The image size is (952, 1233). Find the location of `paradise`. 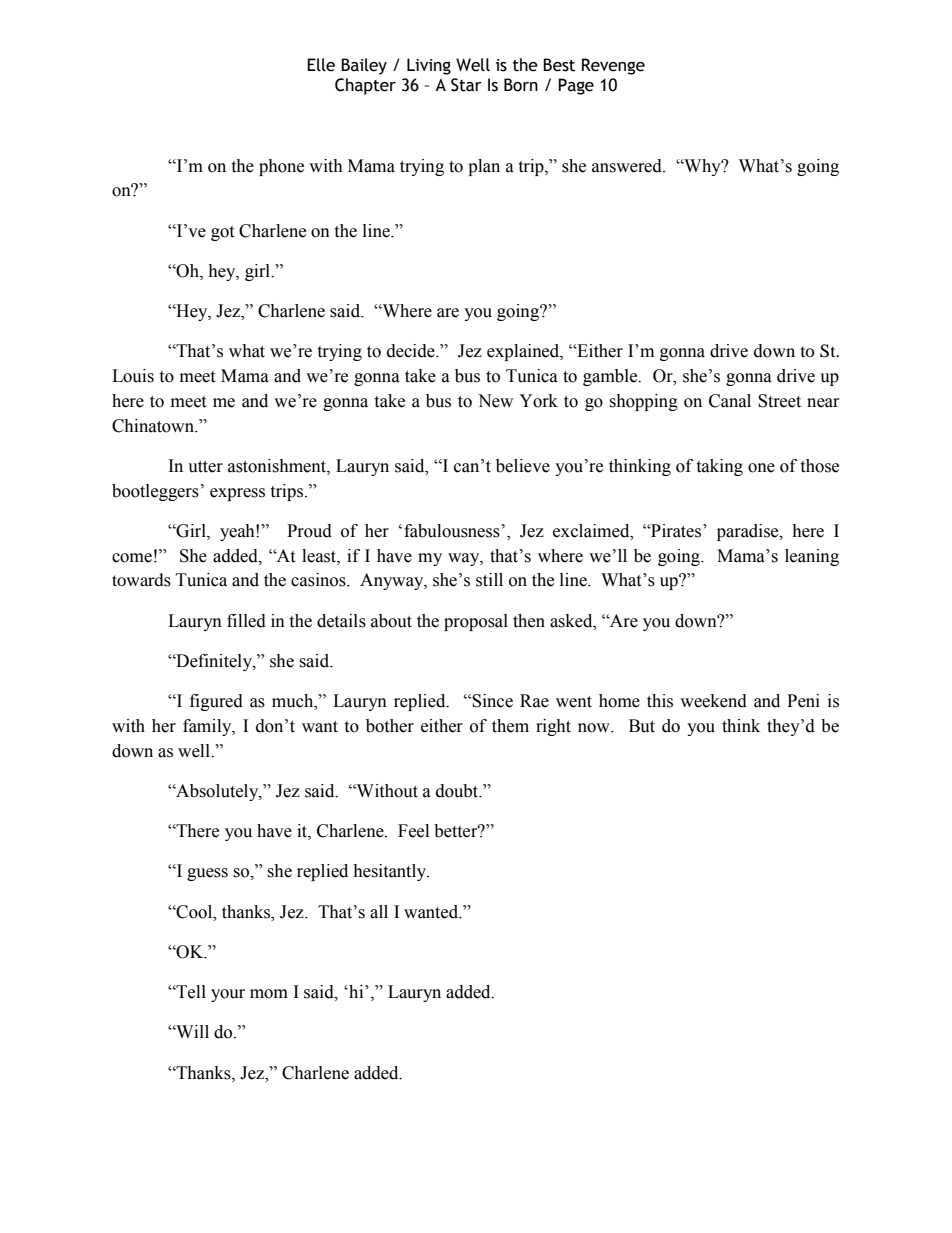

paradise is located at coordinates (749, 532).
